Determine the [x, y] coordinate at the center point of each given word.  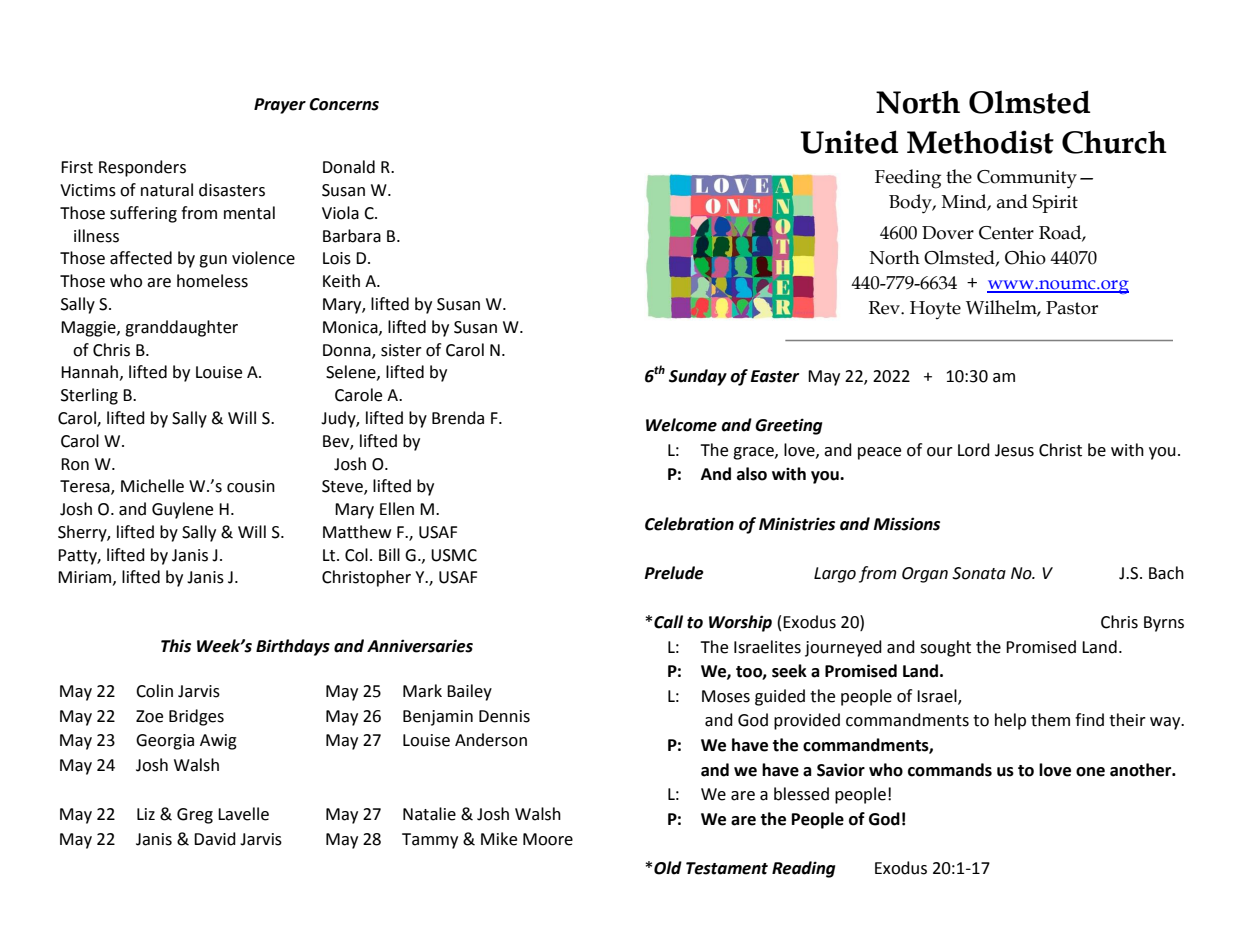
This [176, 646]
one [1090, 772]
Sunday [698, 377]
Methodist [980, 142]
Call [668, 622]
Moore [548, 839]
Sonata [979, 573]
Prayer [280, 106]
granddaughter [181, 328]
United [849, 142]
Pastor [1072, 308]
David [215, 839]
